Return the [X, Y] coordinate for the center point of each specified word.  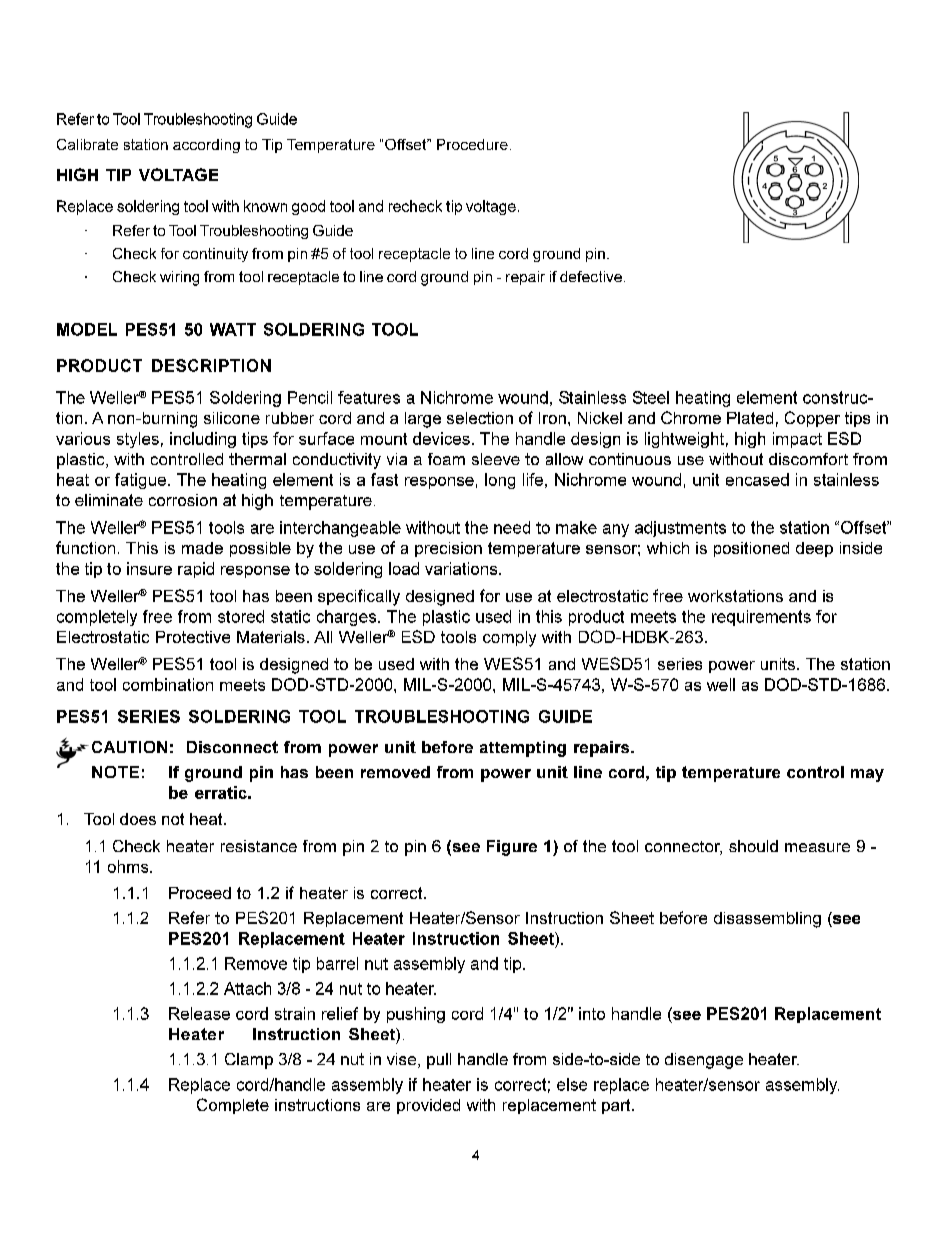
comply [509, 639]
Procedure [472, 144]
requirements [761, 618]
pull [439, 1061]
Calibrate [87, 144]
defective [591, 276]
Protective [193, 637]
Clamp [249, 1061]
